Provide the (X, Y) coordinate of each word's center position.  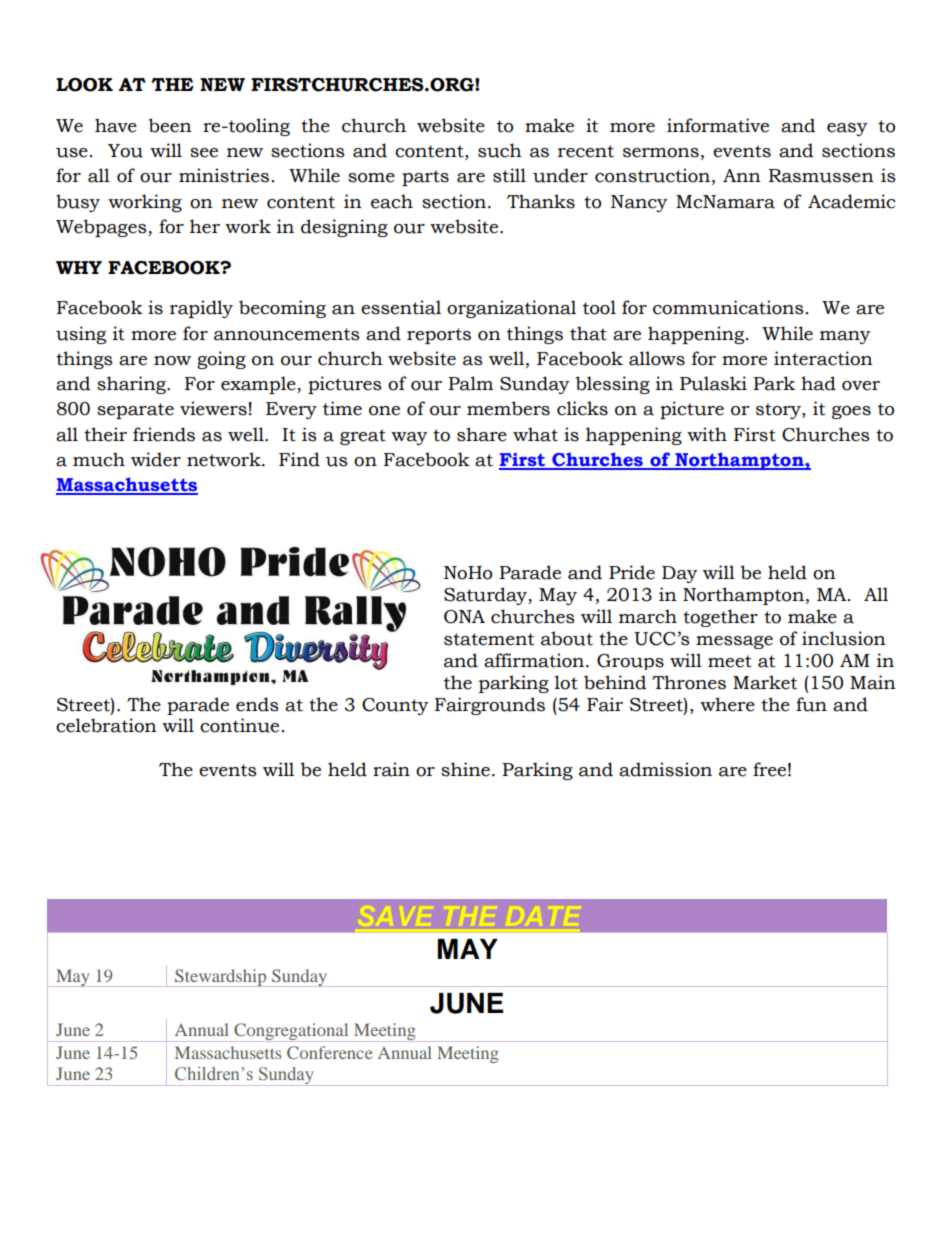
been (170, 125)
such (500, 150)
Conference (330, 1052)
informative (718, 125)
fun (811, 704)
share (482, 434)
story (779, 411)
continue (239, 725)
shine (465, 769)
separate (135, 411)
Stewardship (221, 978)
